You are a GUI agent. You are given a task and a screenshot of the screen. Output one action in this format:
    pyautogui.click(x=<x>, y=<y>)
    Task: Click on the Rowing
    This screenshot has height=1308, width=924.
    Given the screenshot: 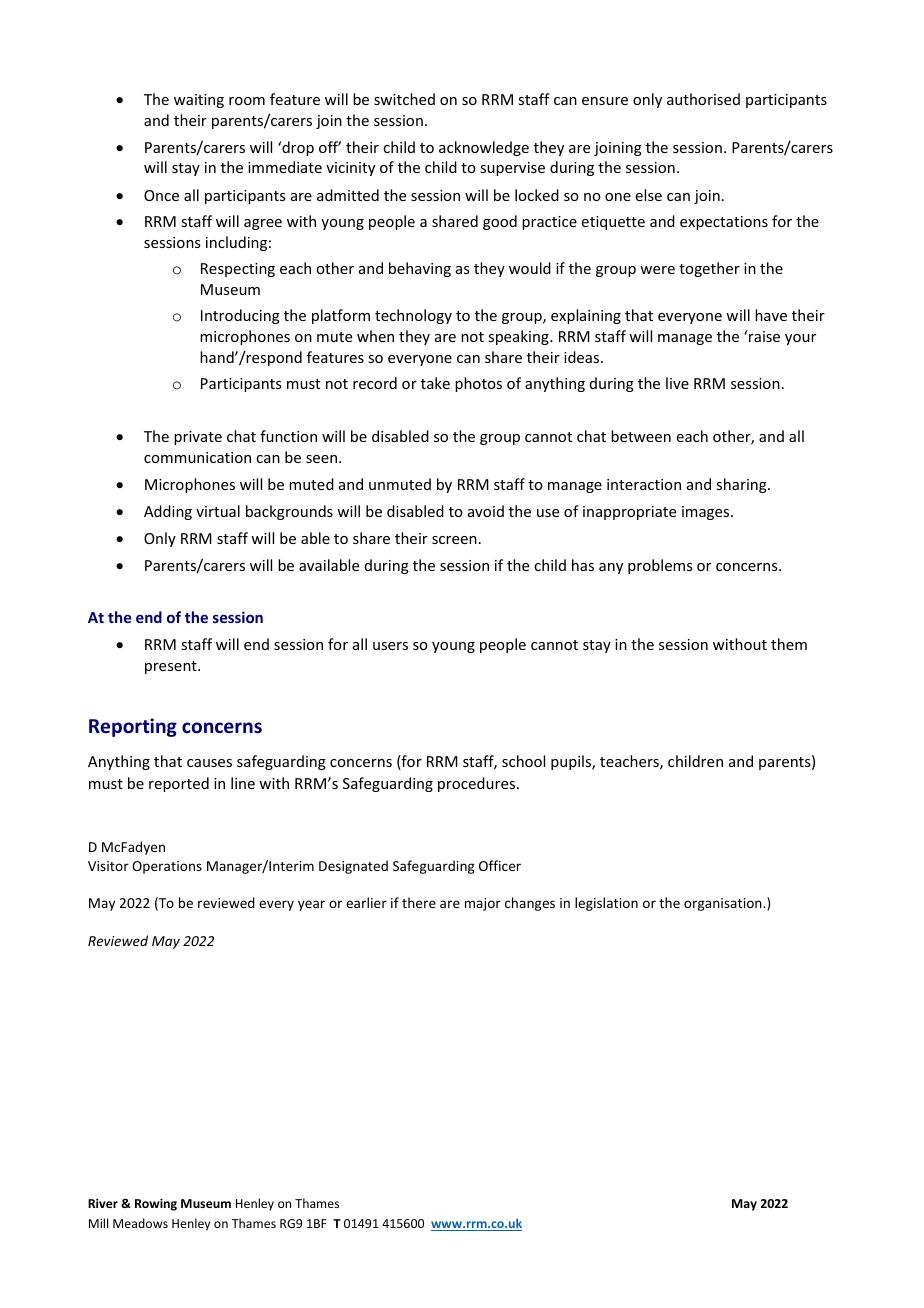 What is the action you would take?
    pyautogui.click(x=156, y=1204)
